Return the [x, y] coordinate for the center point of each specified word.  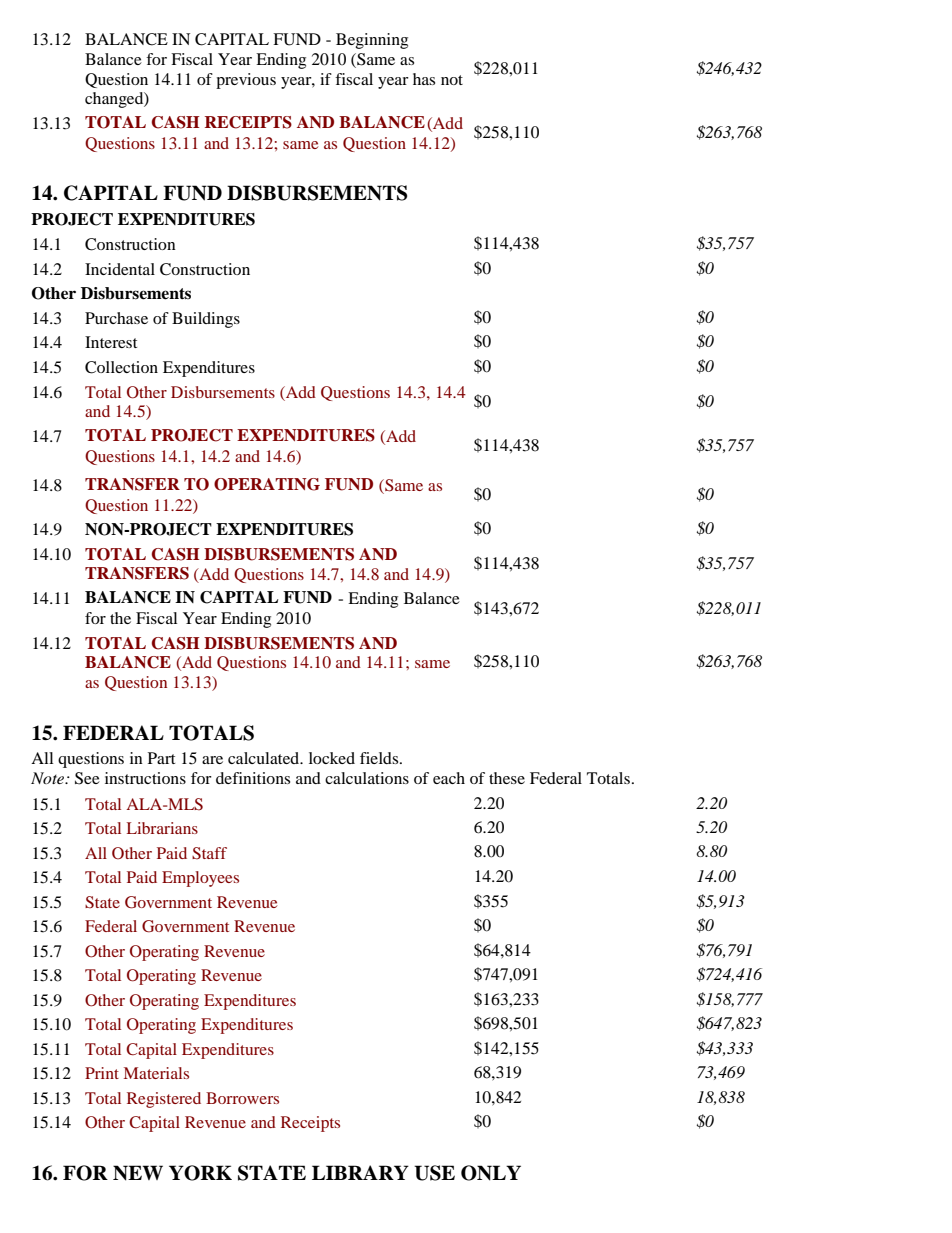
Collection [121, 367]
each [449, 778]
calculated [265, 758]
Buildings [206, 320]
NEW [138, 1173]
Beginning [372, 41]
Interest [111, 342]
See [87, 778]
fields [380, 758]
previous [246, 81]
